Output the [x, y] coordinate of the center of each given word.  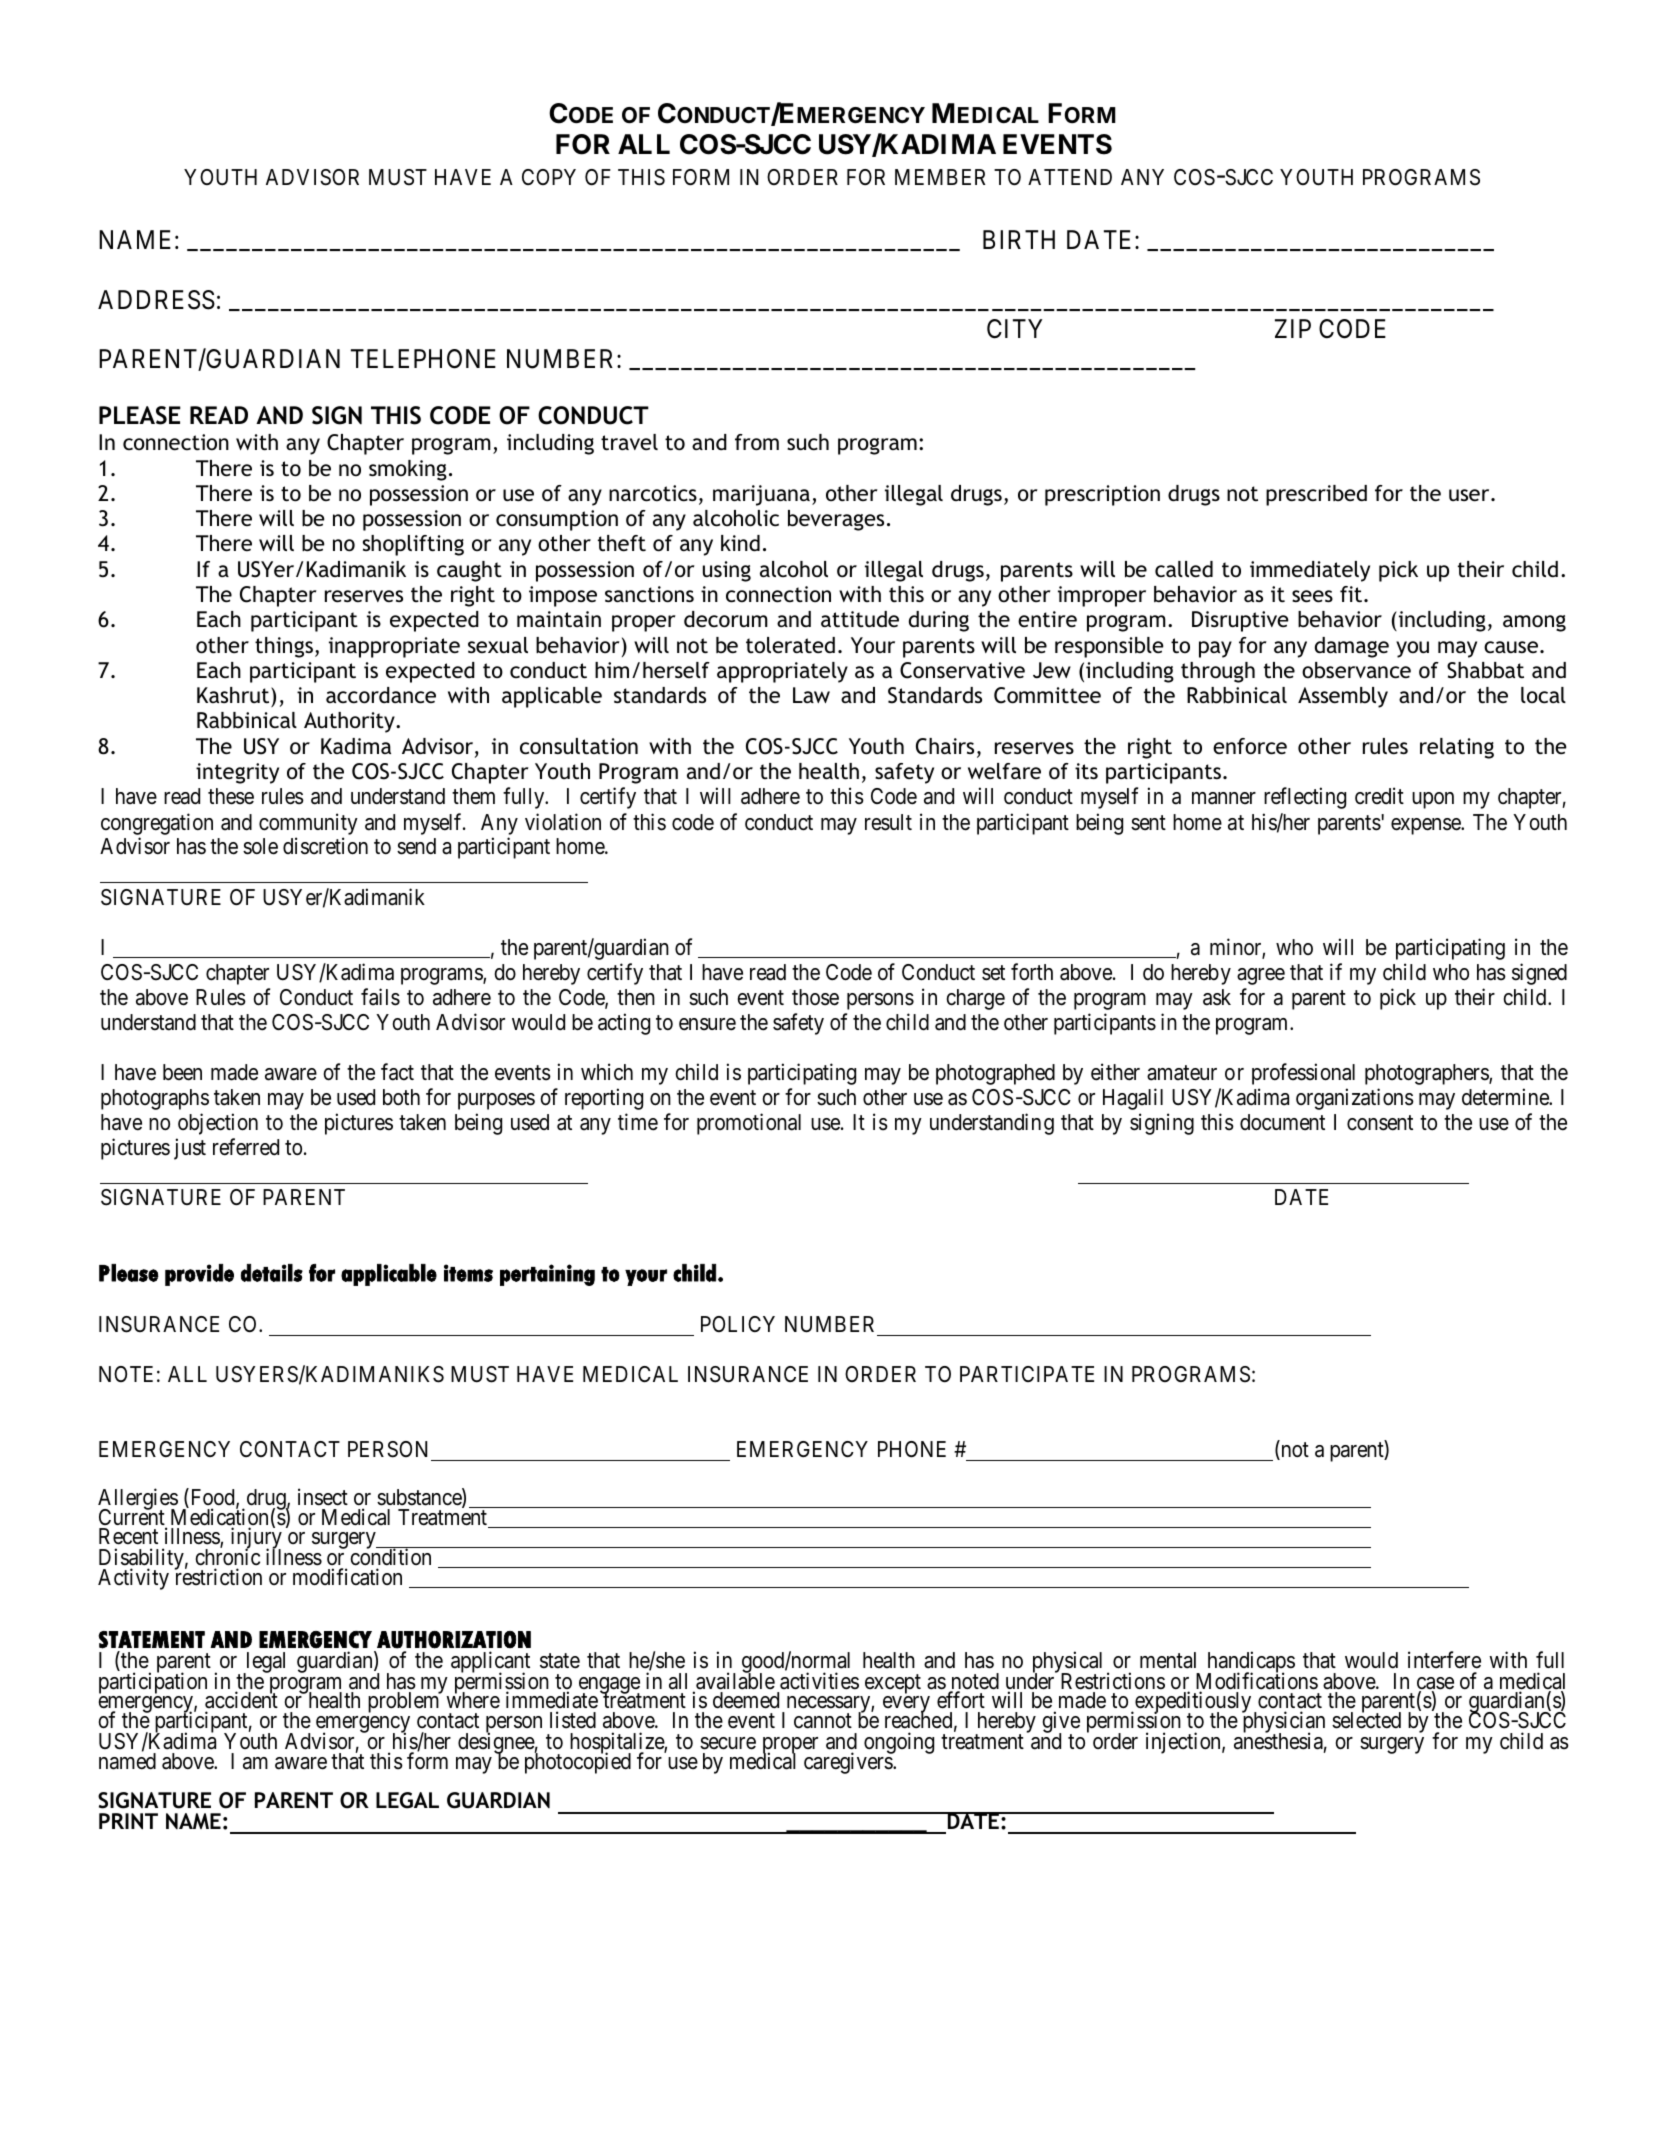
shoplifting [413, 545]
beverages [836, 520]
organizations [1355, 1099]
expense [1426, 826]
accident [241, 1702]
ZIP [1293, 328]
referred [246, 1147]
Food [212, 1498]
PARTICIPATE [1027, 1374]
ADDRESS [156, 300]
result [888, 822]
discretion [325, 846]
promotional [749, 1124]
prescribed [1316, 495]
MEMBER [940, 177]
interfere [1444, 1660]
